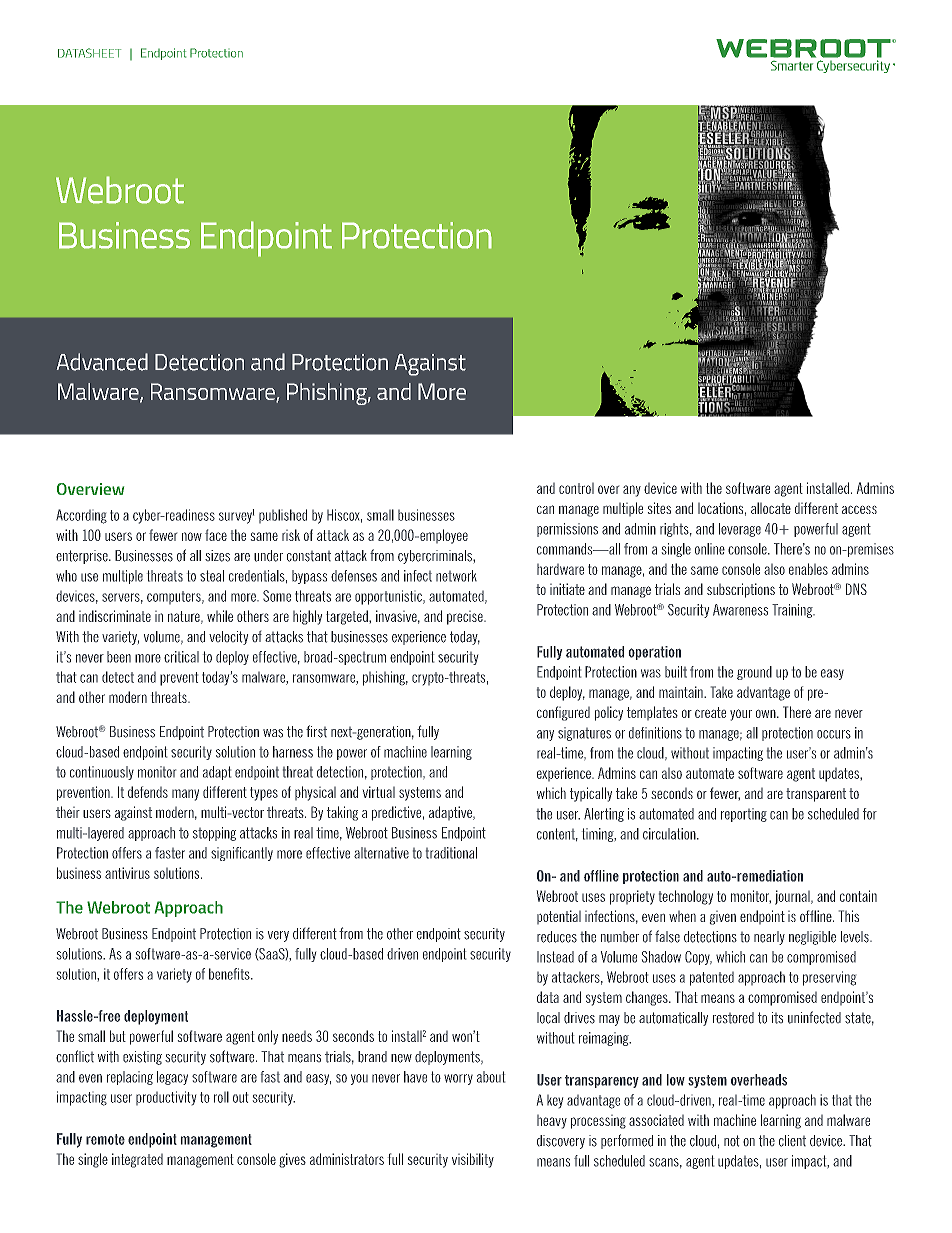 This document has height=1233, width=952. I want to click on ground, so click(754, 673).
